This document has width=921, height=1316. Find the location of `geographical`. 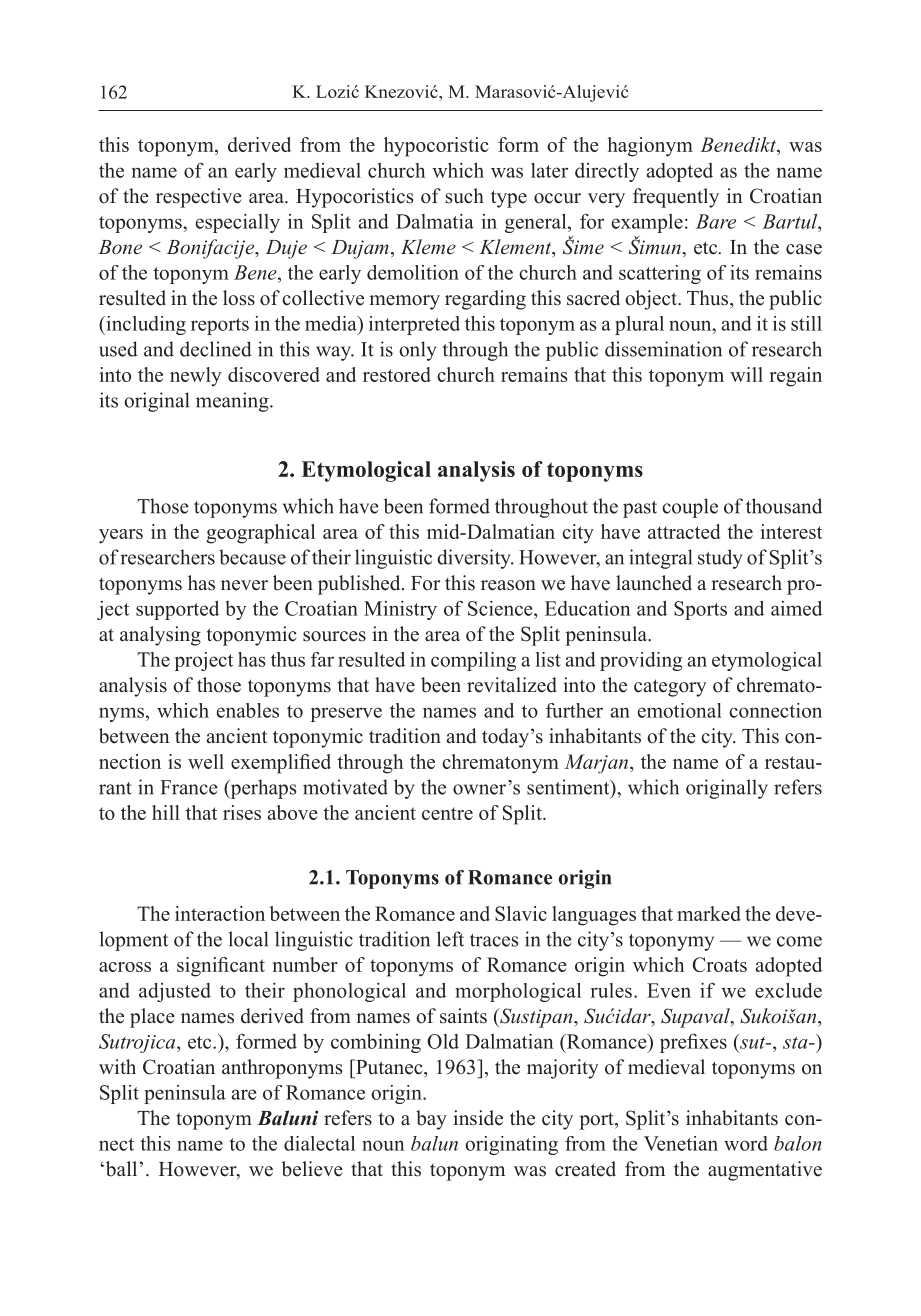

geographical is located at coordinates (260, 534).
